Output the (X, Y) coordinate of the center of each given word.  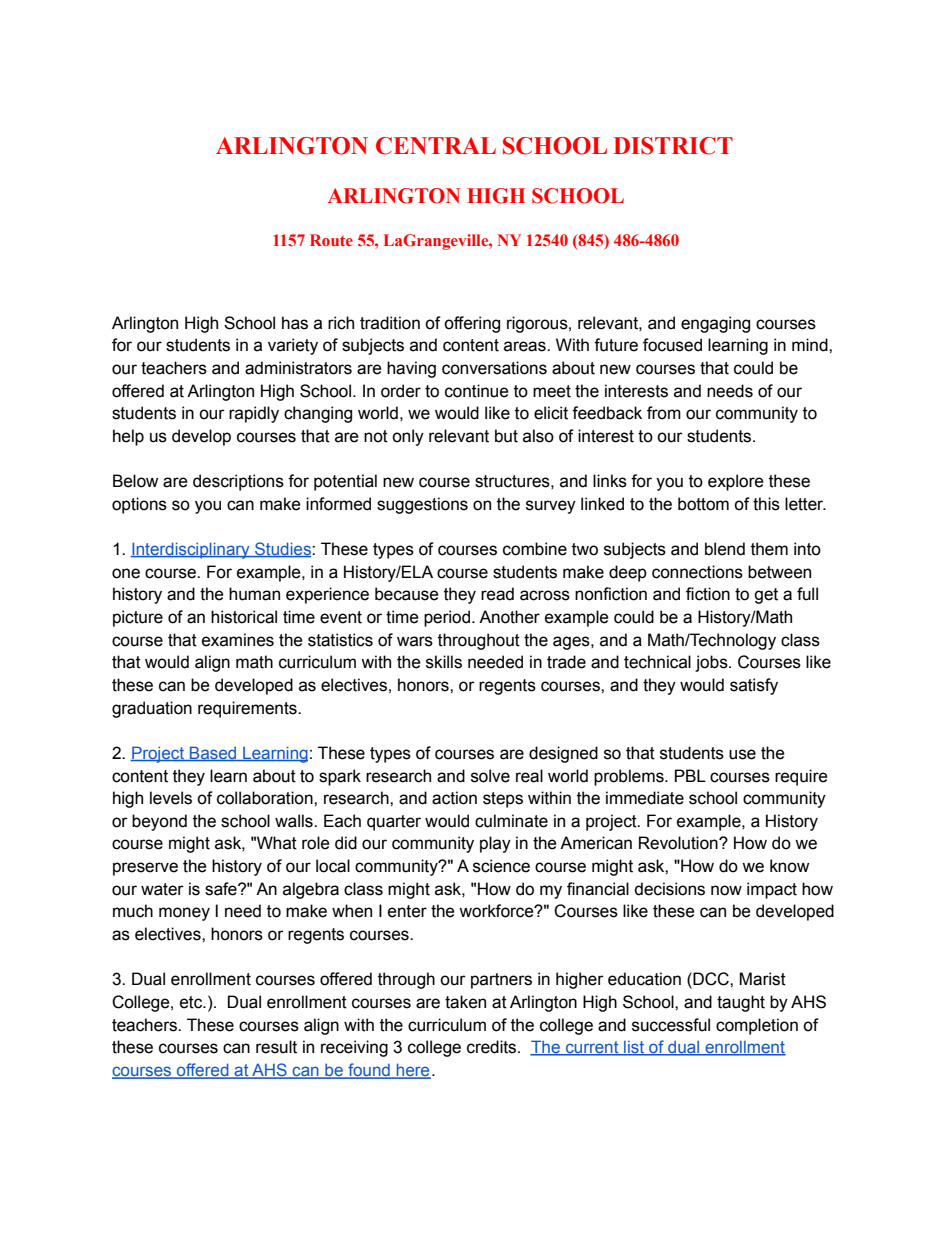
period (447, 618)
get (766, 596)
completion (757, 1026)
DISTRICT (673, 146)
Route (331, 240)
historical (244, 617)
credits (493, 1047)
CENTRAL (436, 146)
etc (192, 1002)
